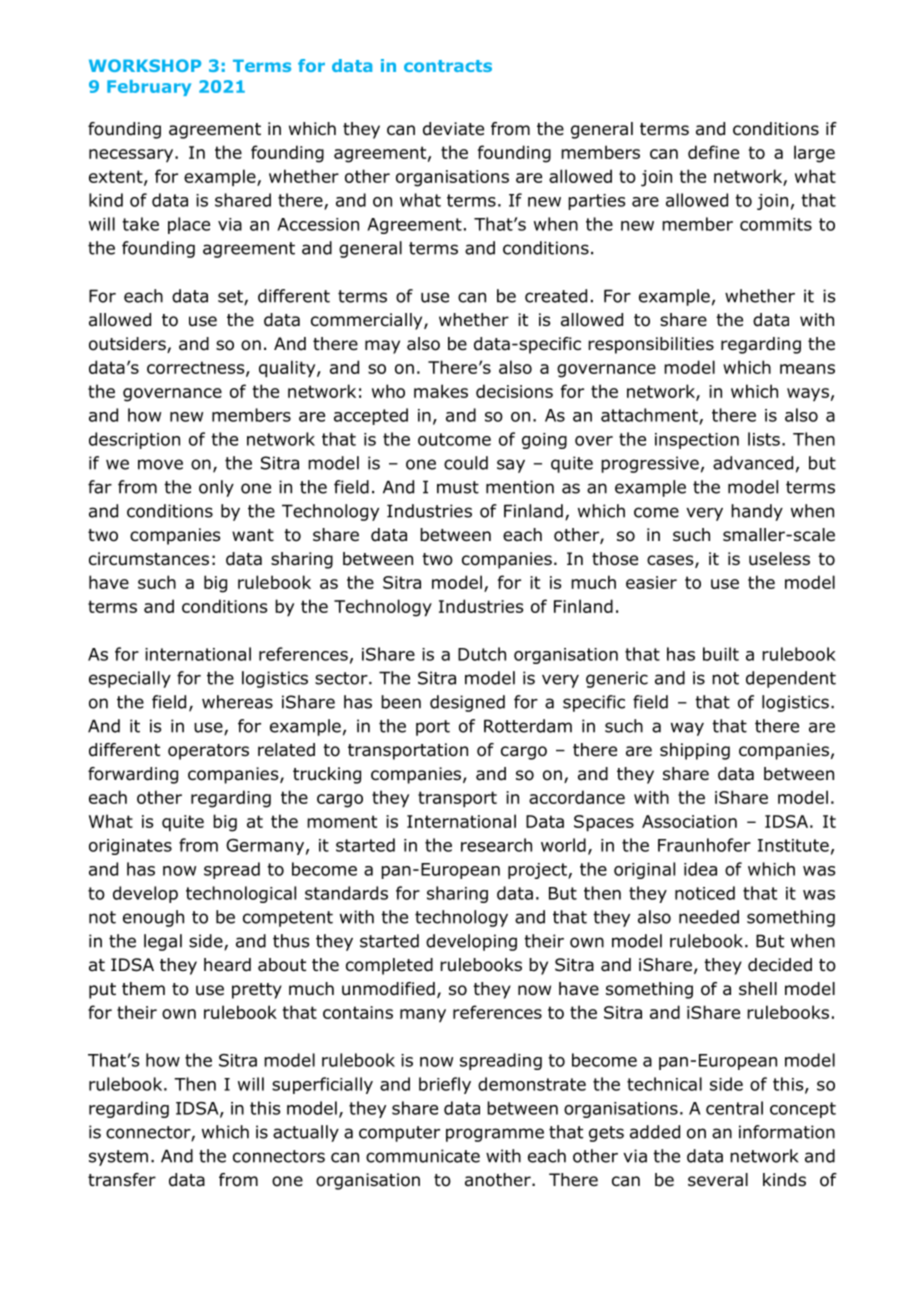 This document has width=924, height=1308. I want to click on built, so click(721, 654).
